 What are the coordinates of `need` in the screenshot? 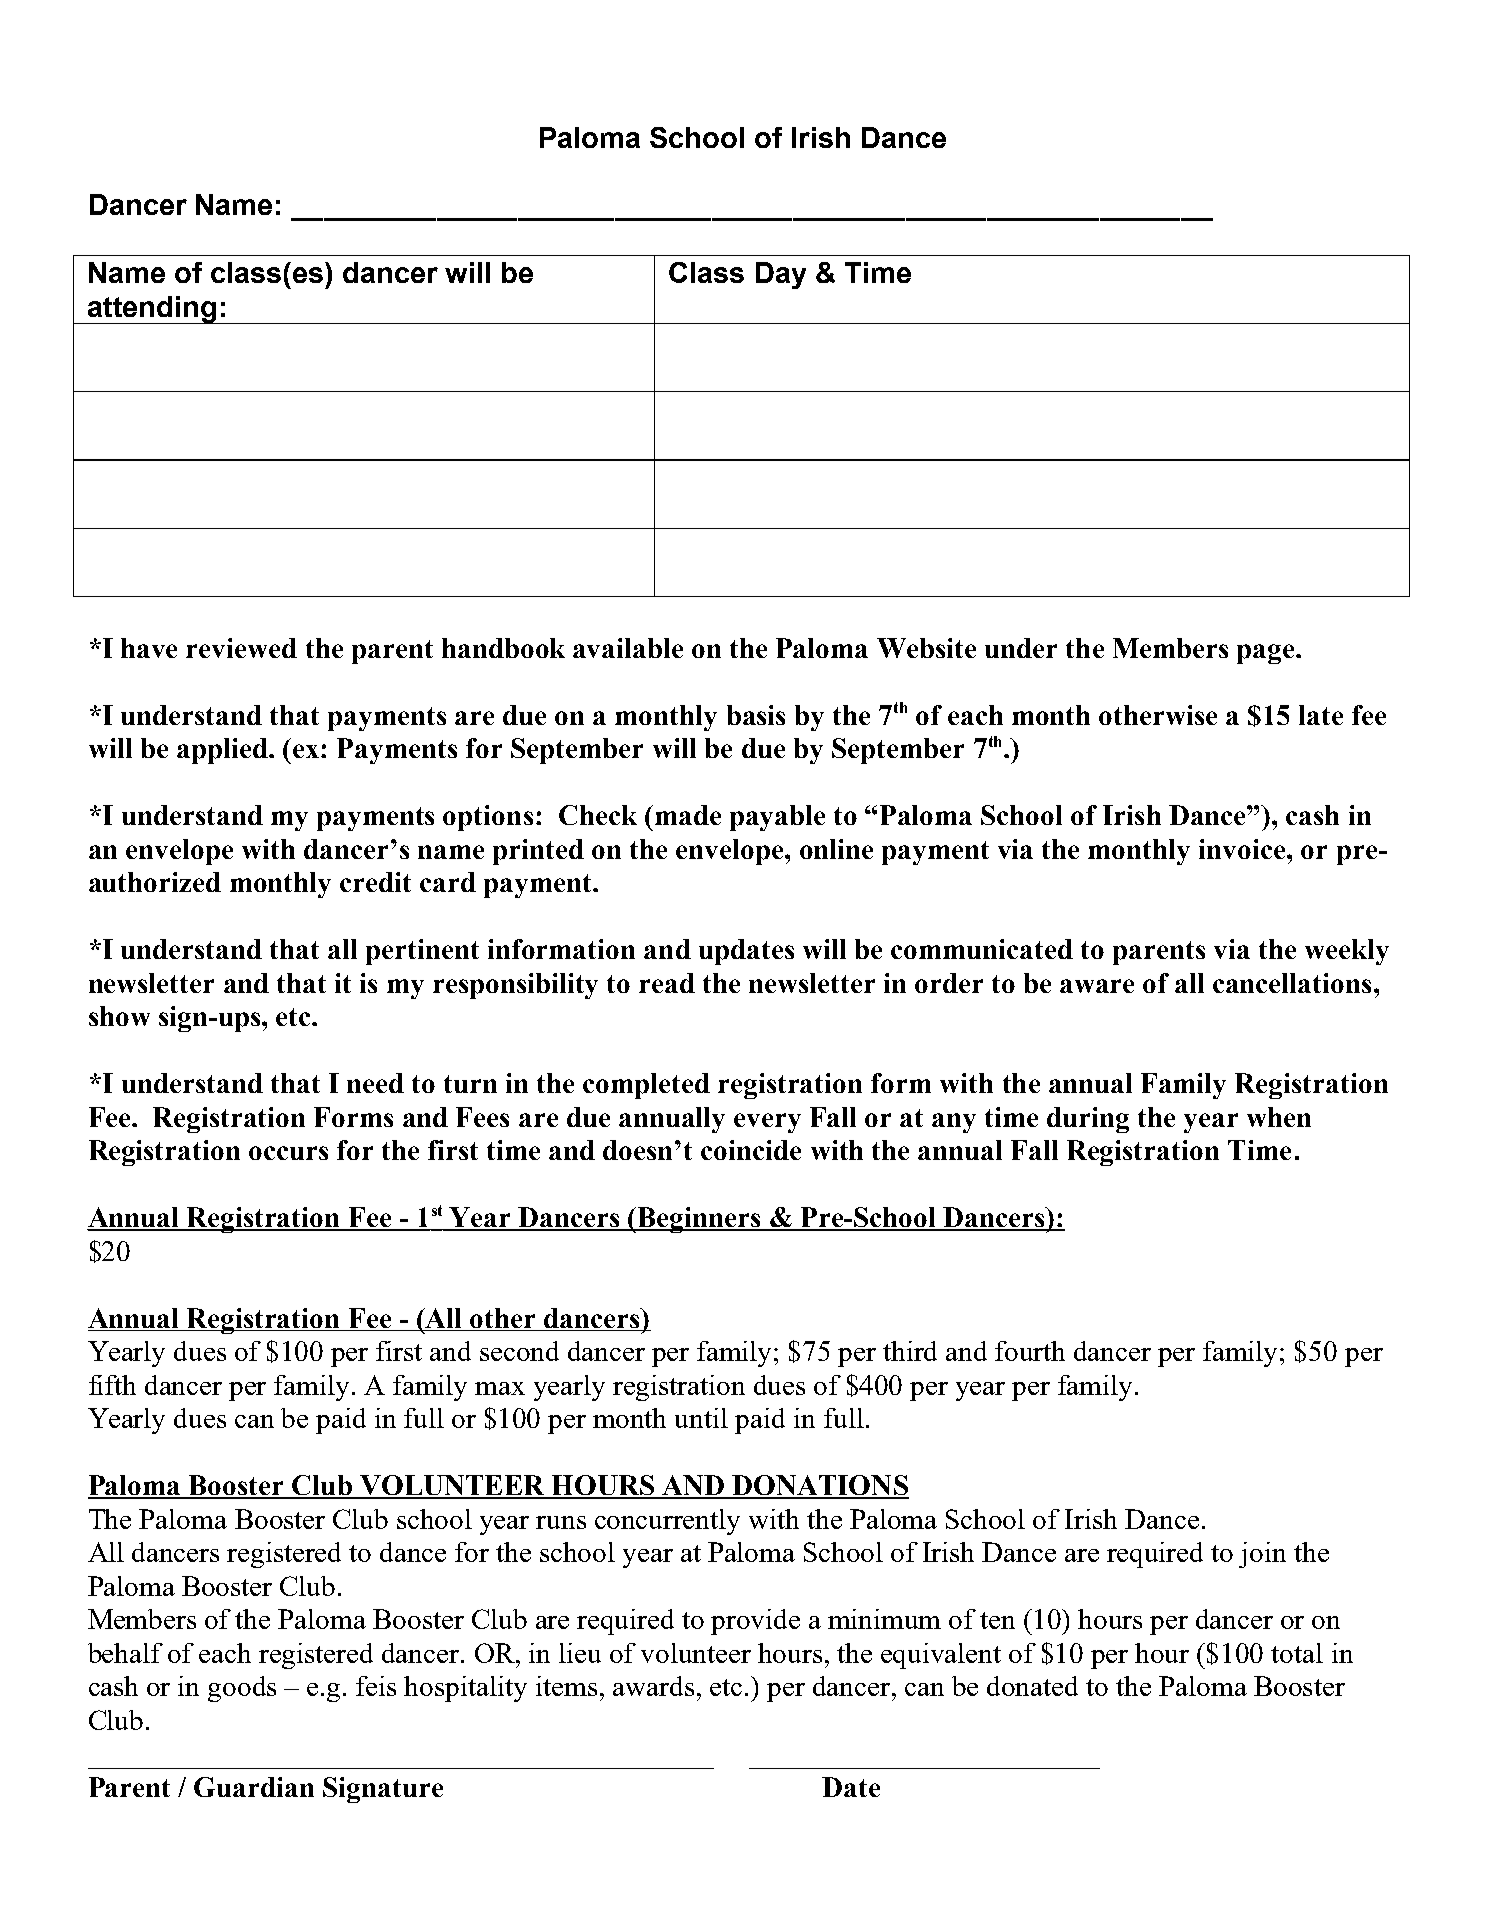 It's located at (375, 1083).
